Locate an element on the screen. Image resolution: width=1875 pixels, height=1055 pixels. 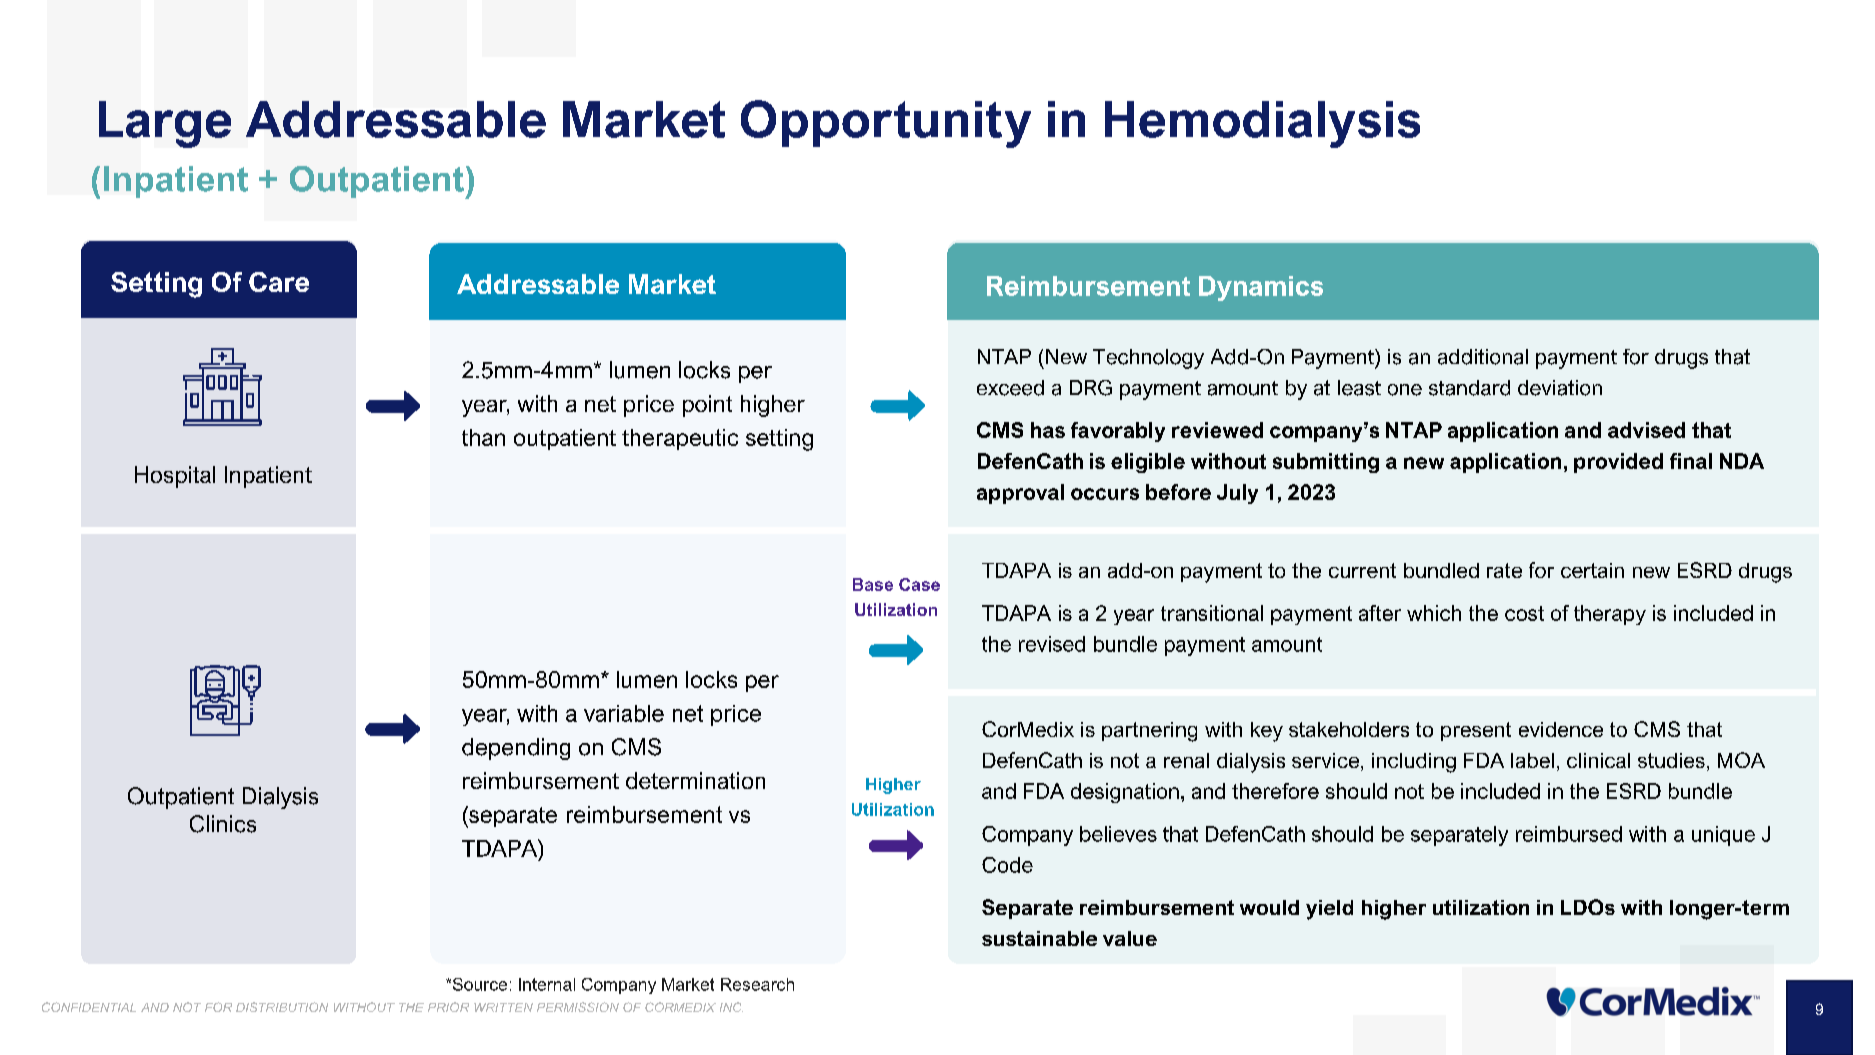
Dynamics is located at coordinates (1261, 288).
